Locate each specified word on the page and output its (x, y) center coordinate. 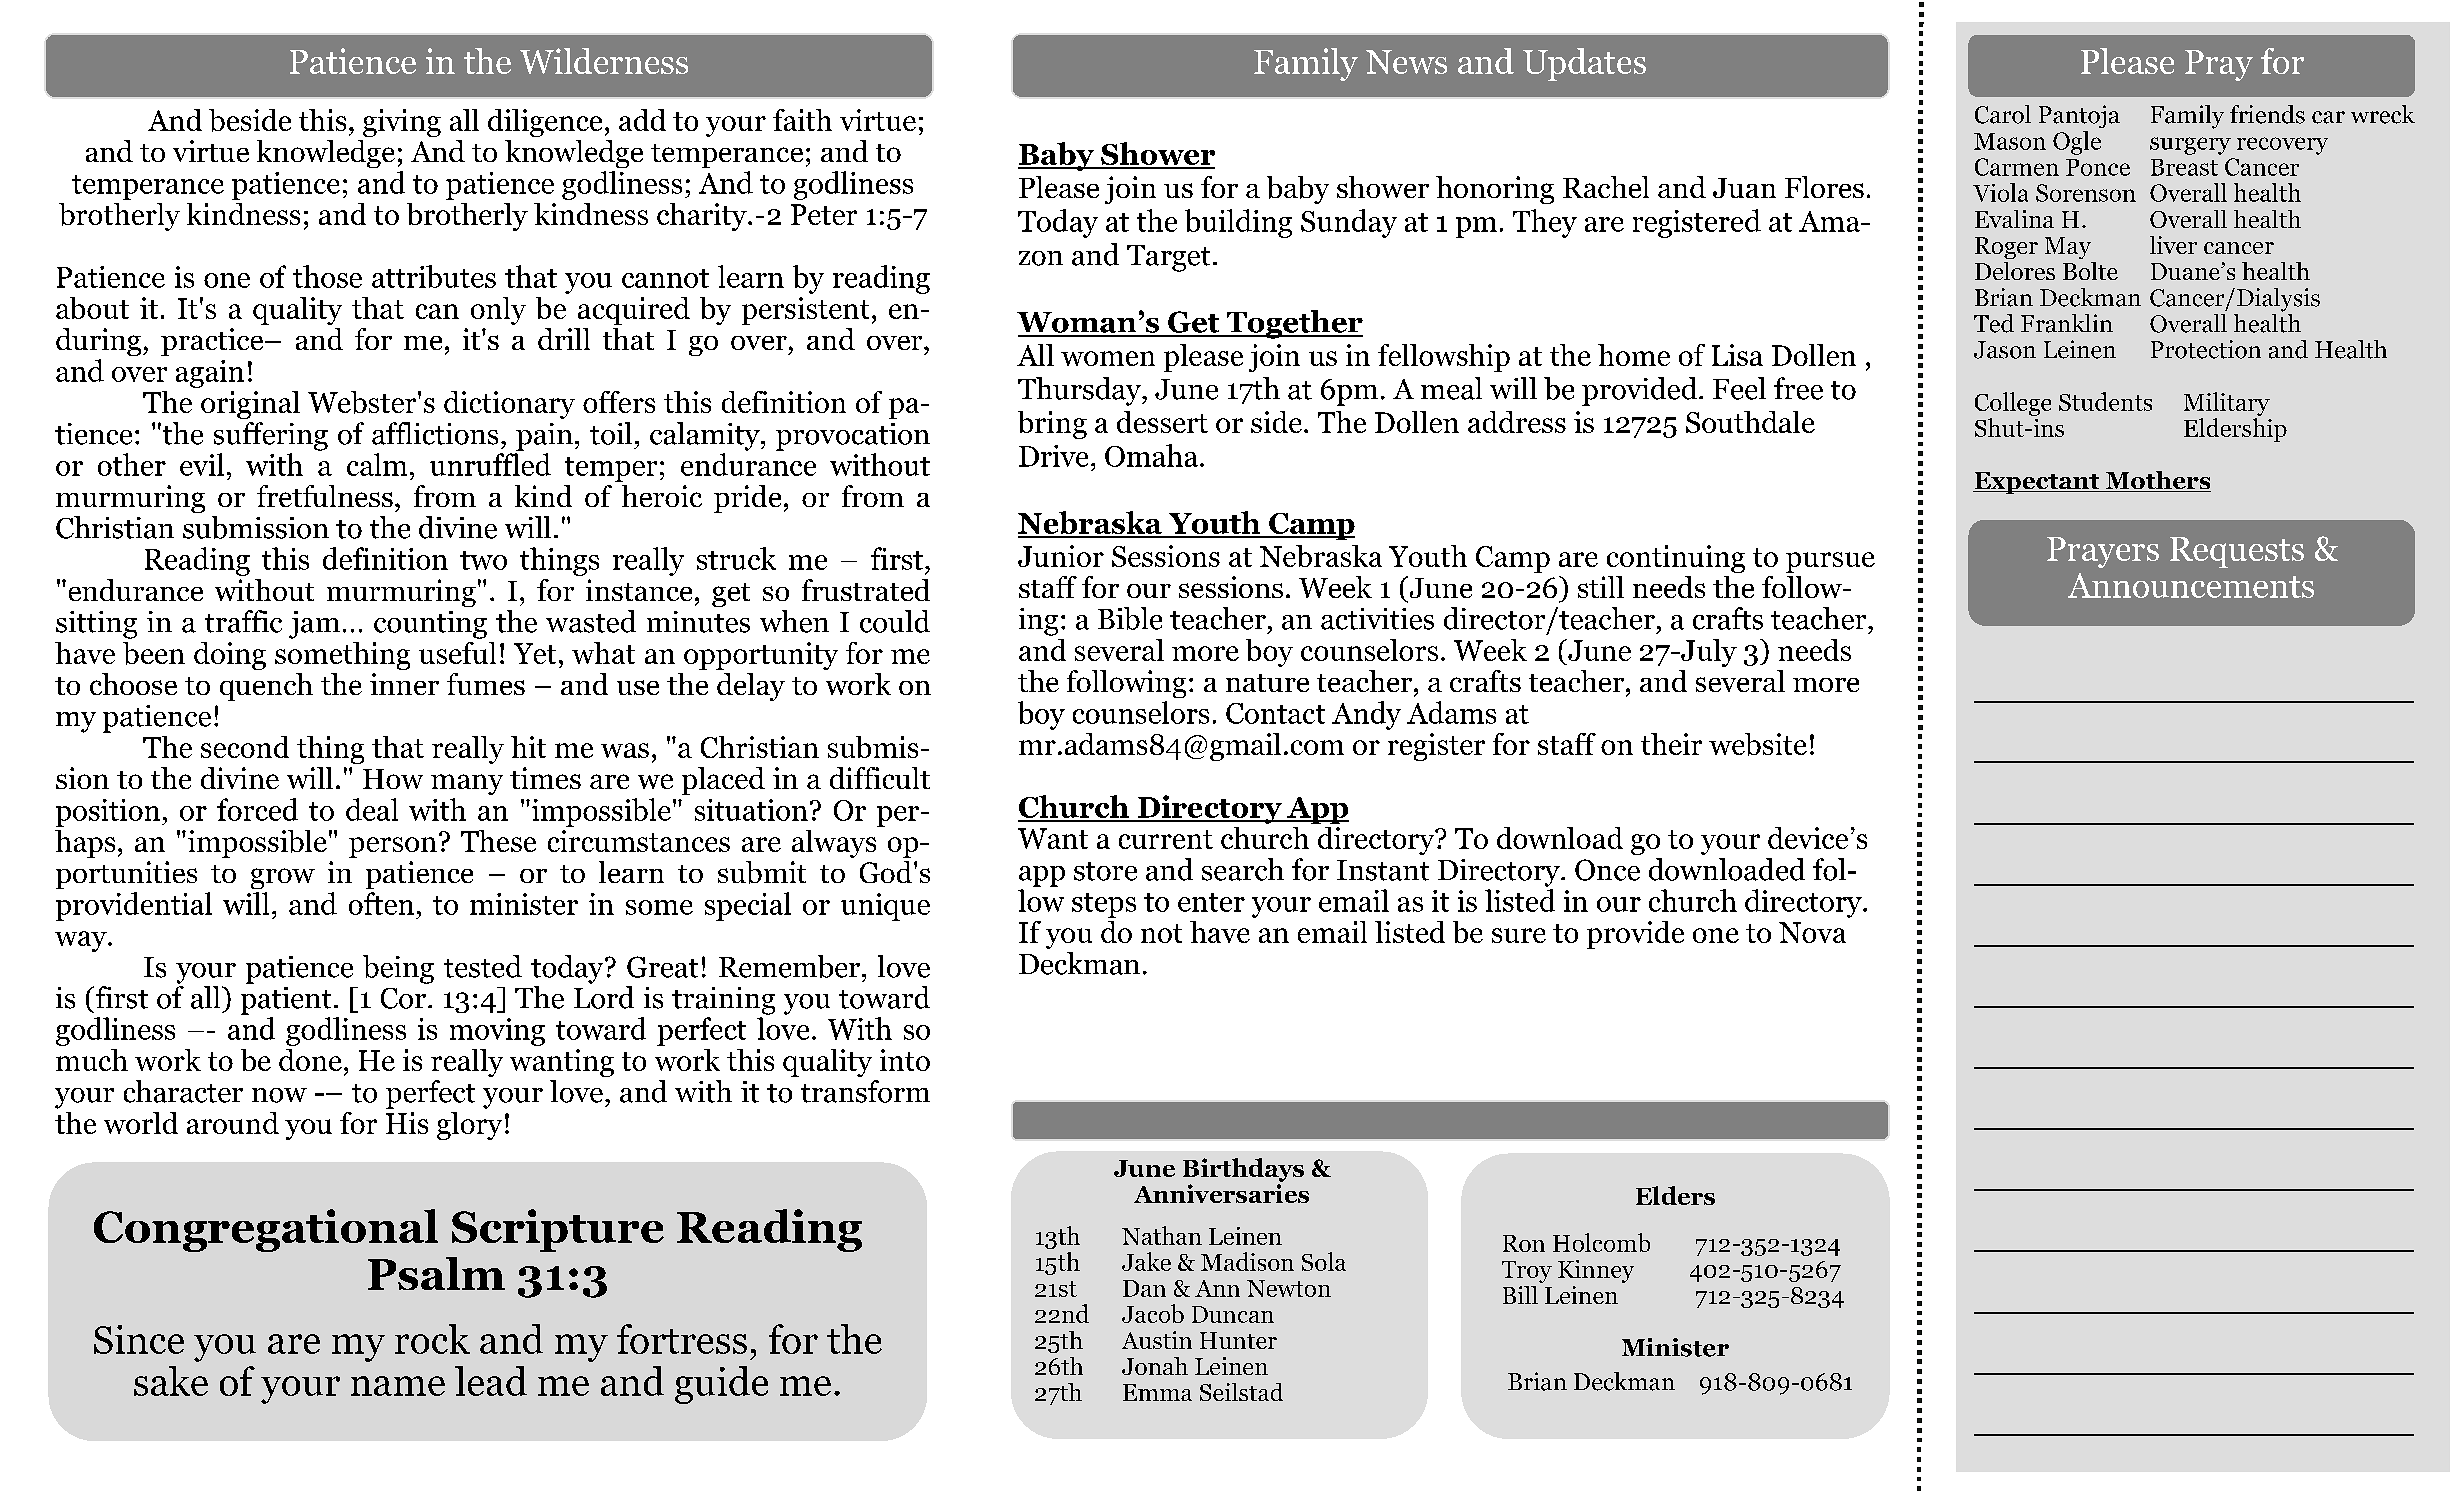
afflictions (435, 433)
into (905, 1060)
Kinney (1596, 1271)
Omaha (1151, 455)
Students (2105, 401)
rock (432, 1339)
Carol (2003, 114)
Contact (1275, 713)
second (245, 747)
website (1758, 744)
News (1406, 62)
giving (402, 123)
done (310, 1060)
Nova (1812, 932)
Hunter (1238, 1340)
